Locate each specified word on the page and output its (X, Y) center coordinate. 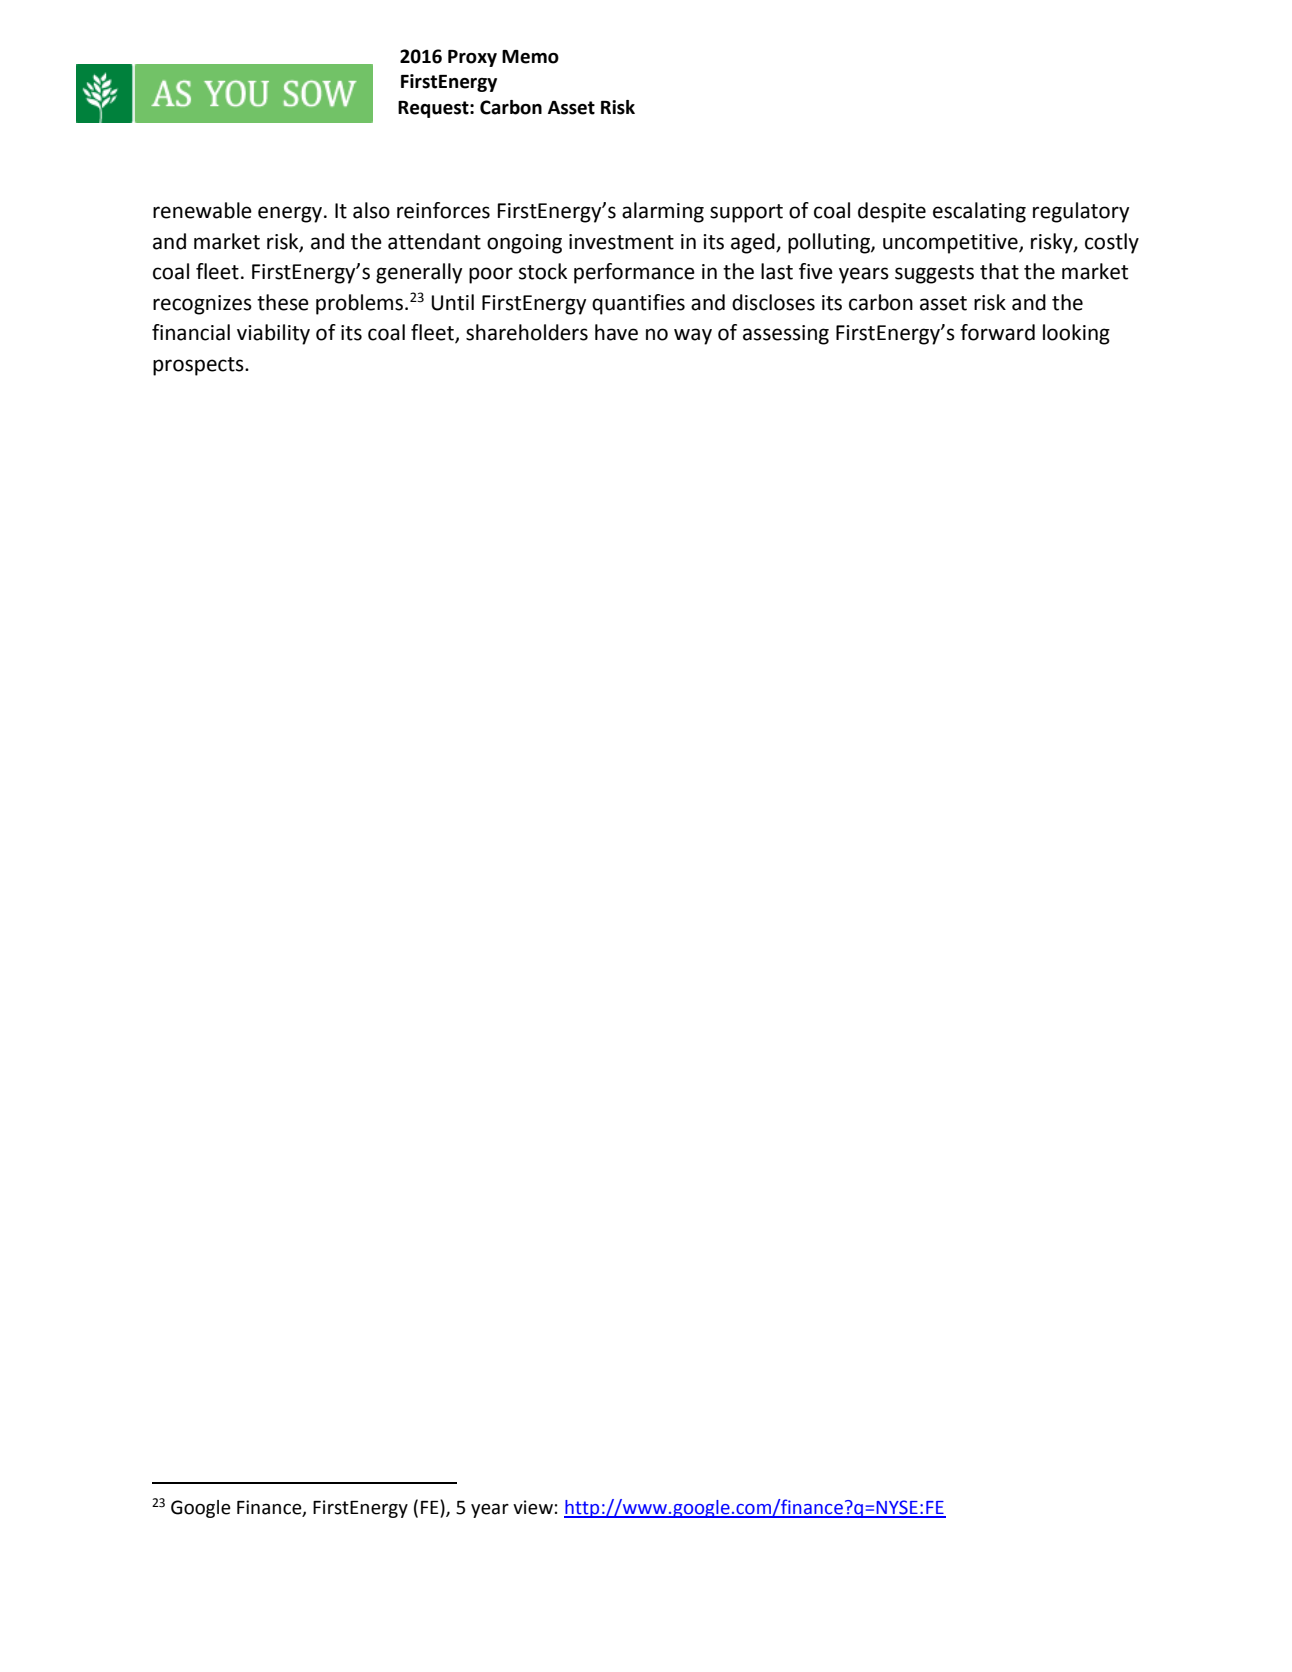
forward (997, 332)
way (693, 336)
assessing (786, 335)
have (616, 332)
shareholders (527, 332)
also (371, 210)
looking (1076, 334)
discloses (773, 302)
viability (273, 334)
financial (191, 332)
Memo (530, 57)
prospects (199, 366)
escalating (979, 212)
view (533, 1507)
